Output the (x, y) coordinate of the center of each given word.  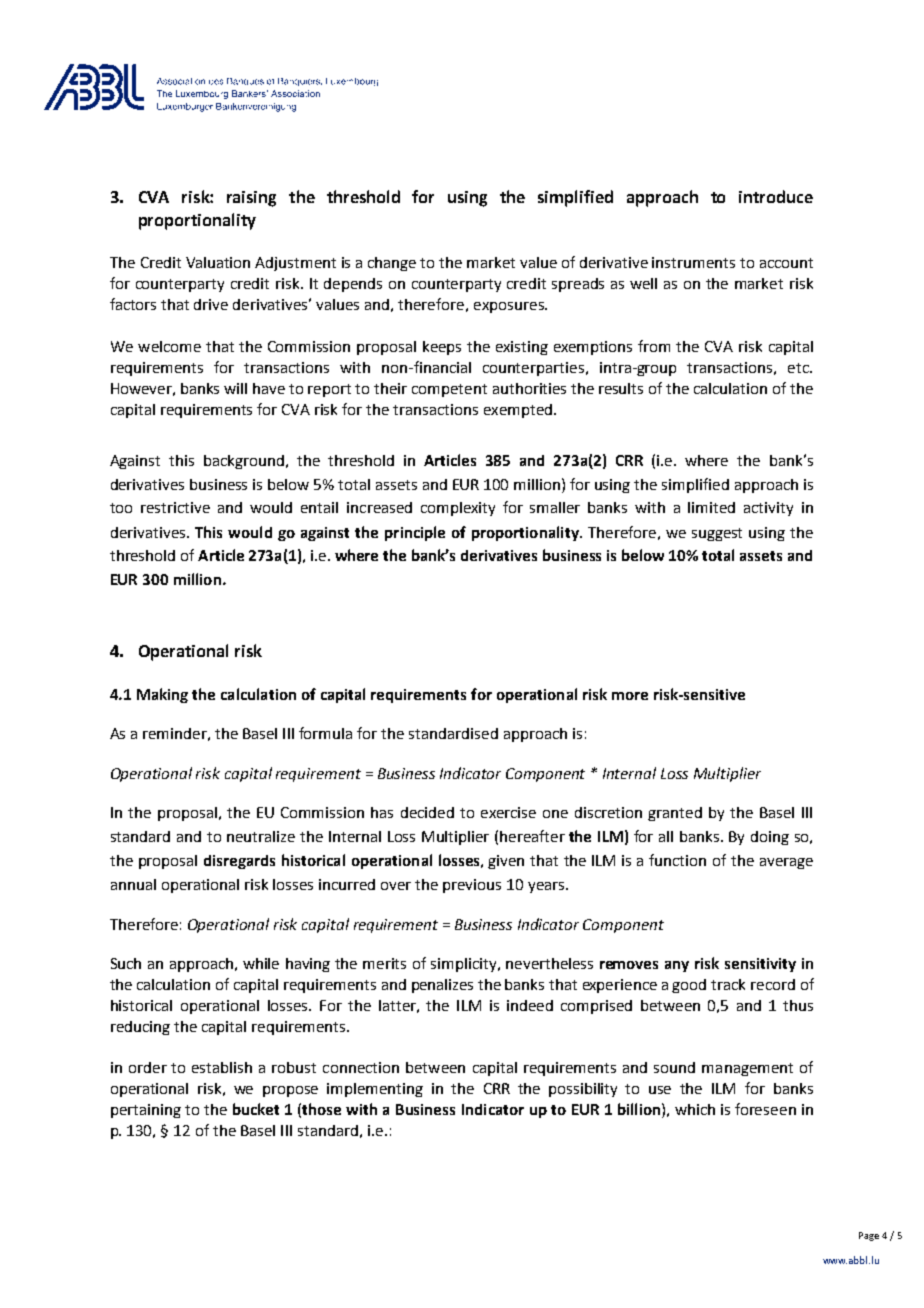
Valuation (218, 262)
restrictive (175, 507)
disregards (239, 862)
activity (768, 509)
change (392, 264)
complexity (458, 509)
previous (472, 886)
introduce (776, 196)
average (786, 863)
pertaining (146, 1111)
